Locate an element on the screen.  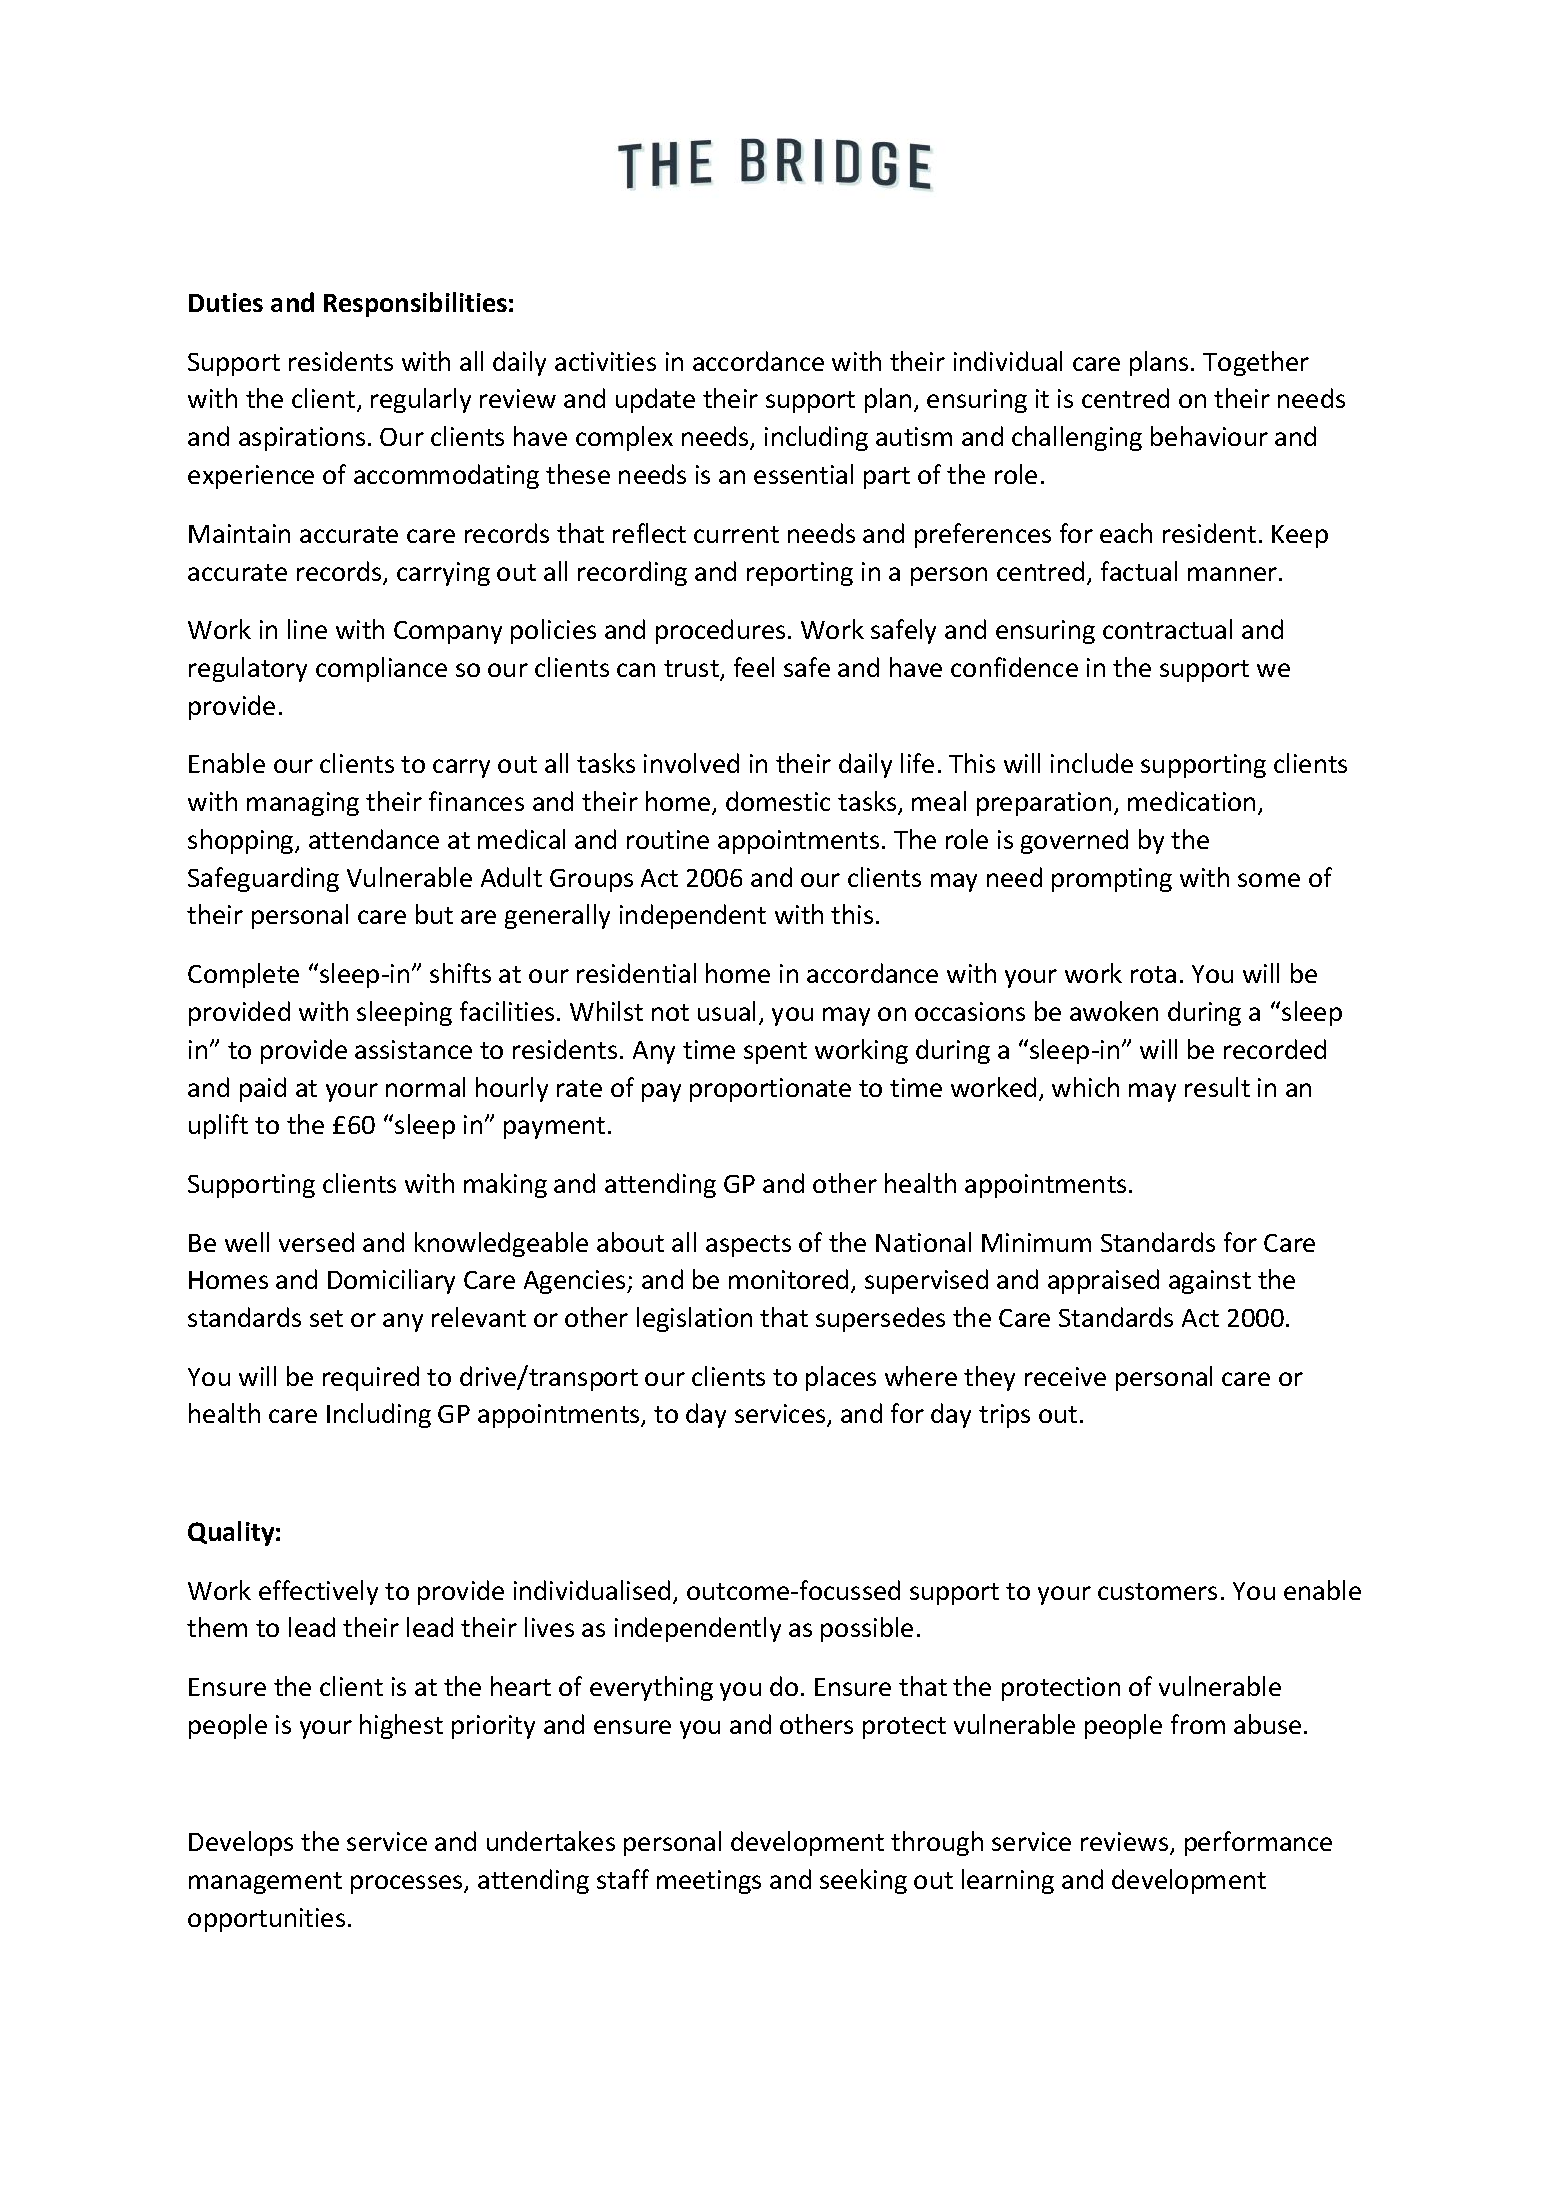
involved is located at coordinates (691, 763).
